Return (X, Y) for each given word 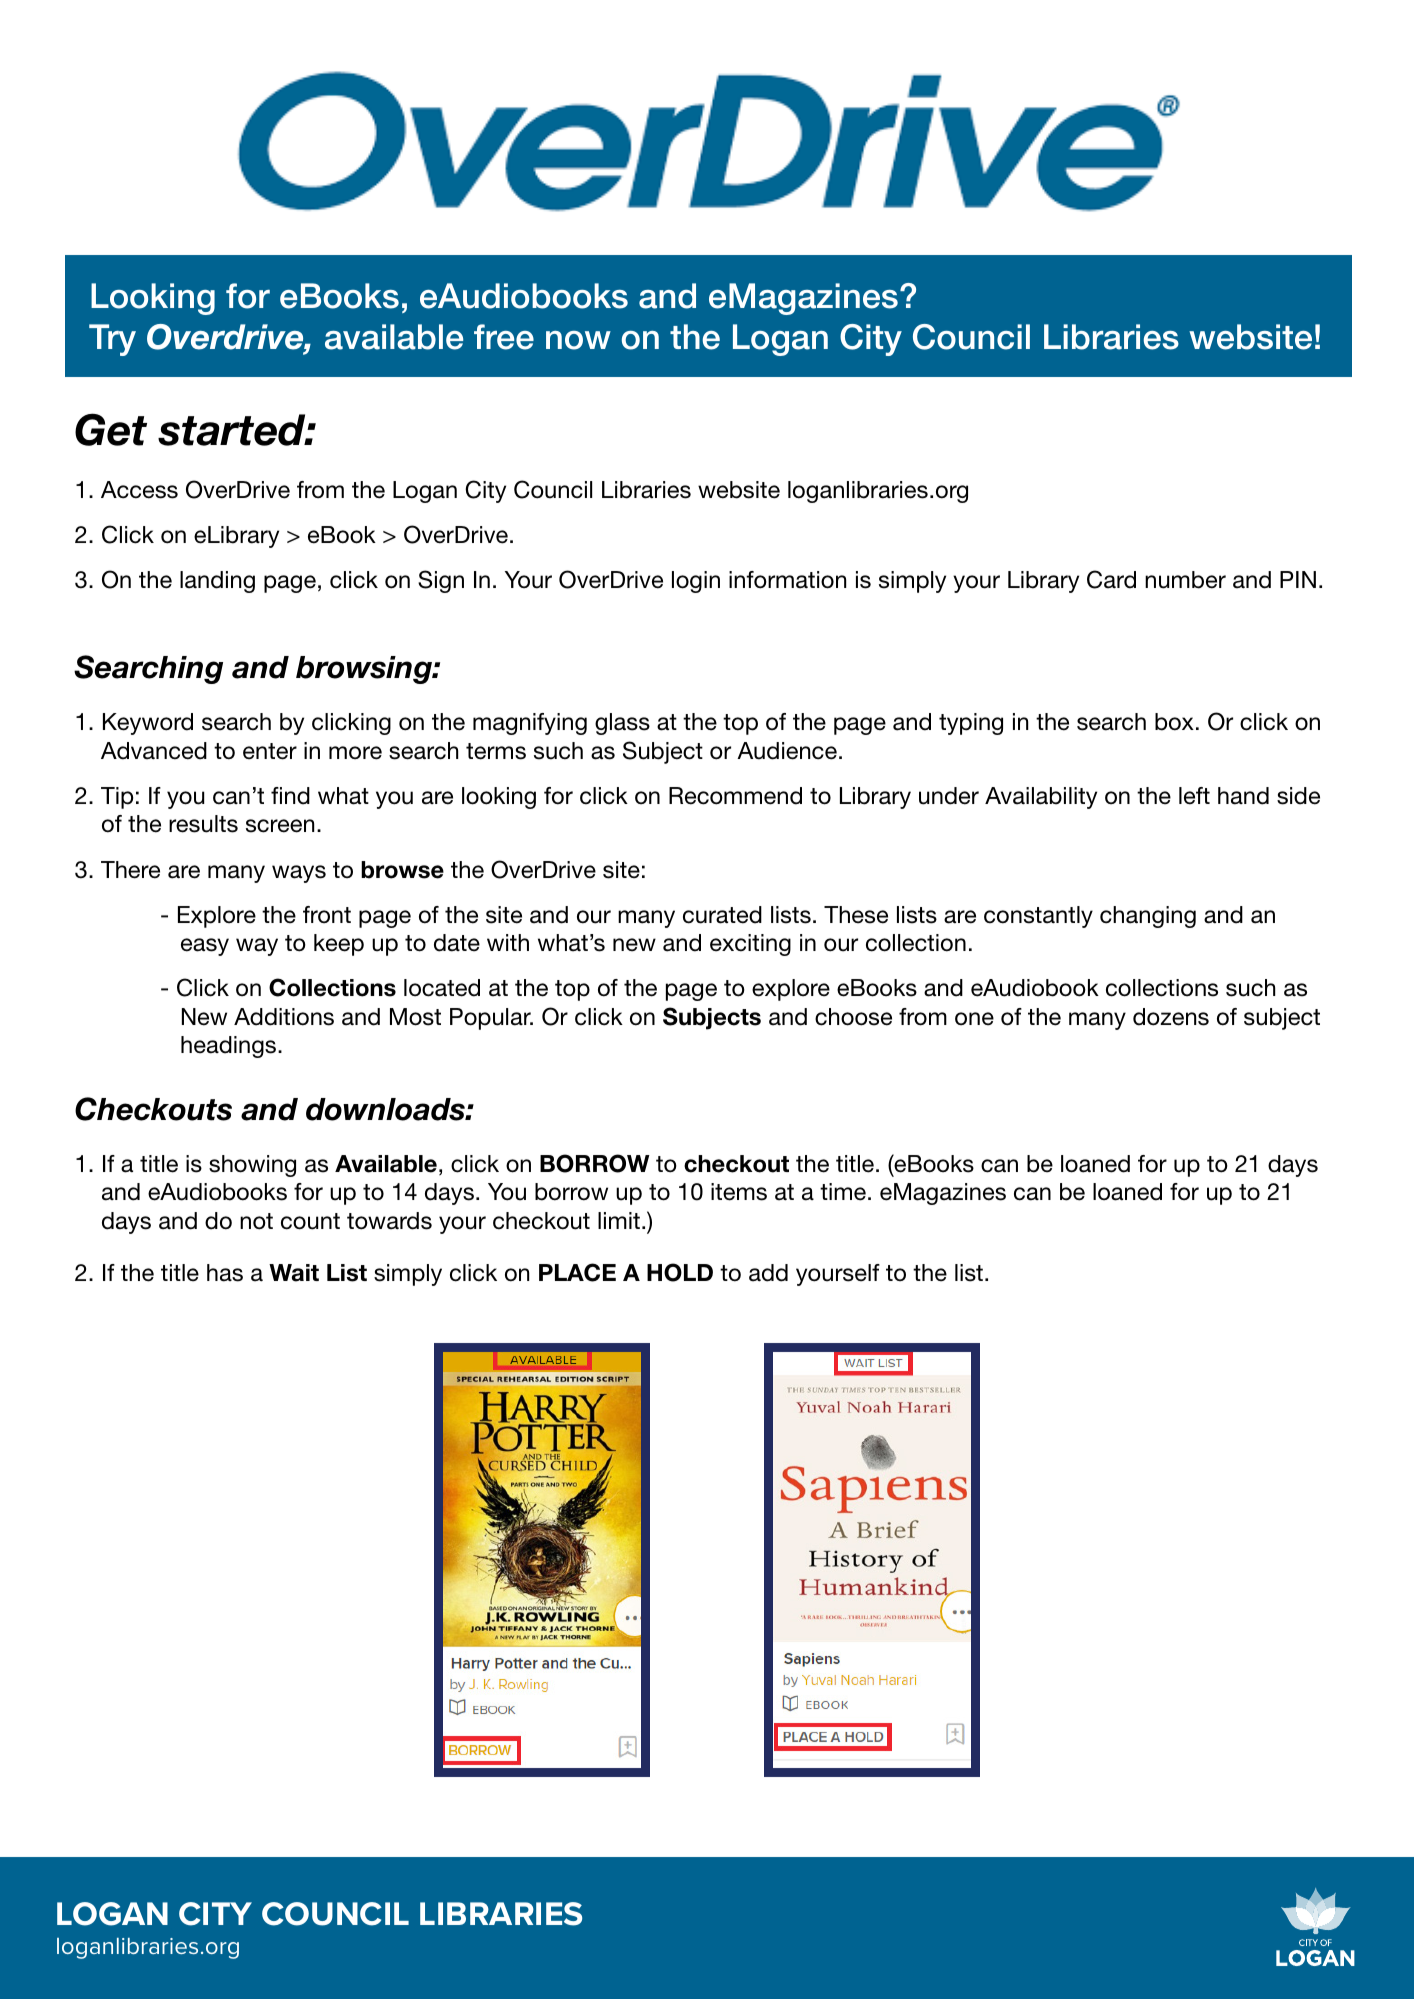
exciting (750, 945)
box (1174, 722)
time (843, 1192)
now (578, 340)
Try (112, 340)
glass (622, 724)
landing (217, 582)
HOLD (680, 1272)
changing (1148, 917)
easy (205, 947)
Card (1111, 579)
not (256, 1221)
